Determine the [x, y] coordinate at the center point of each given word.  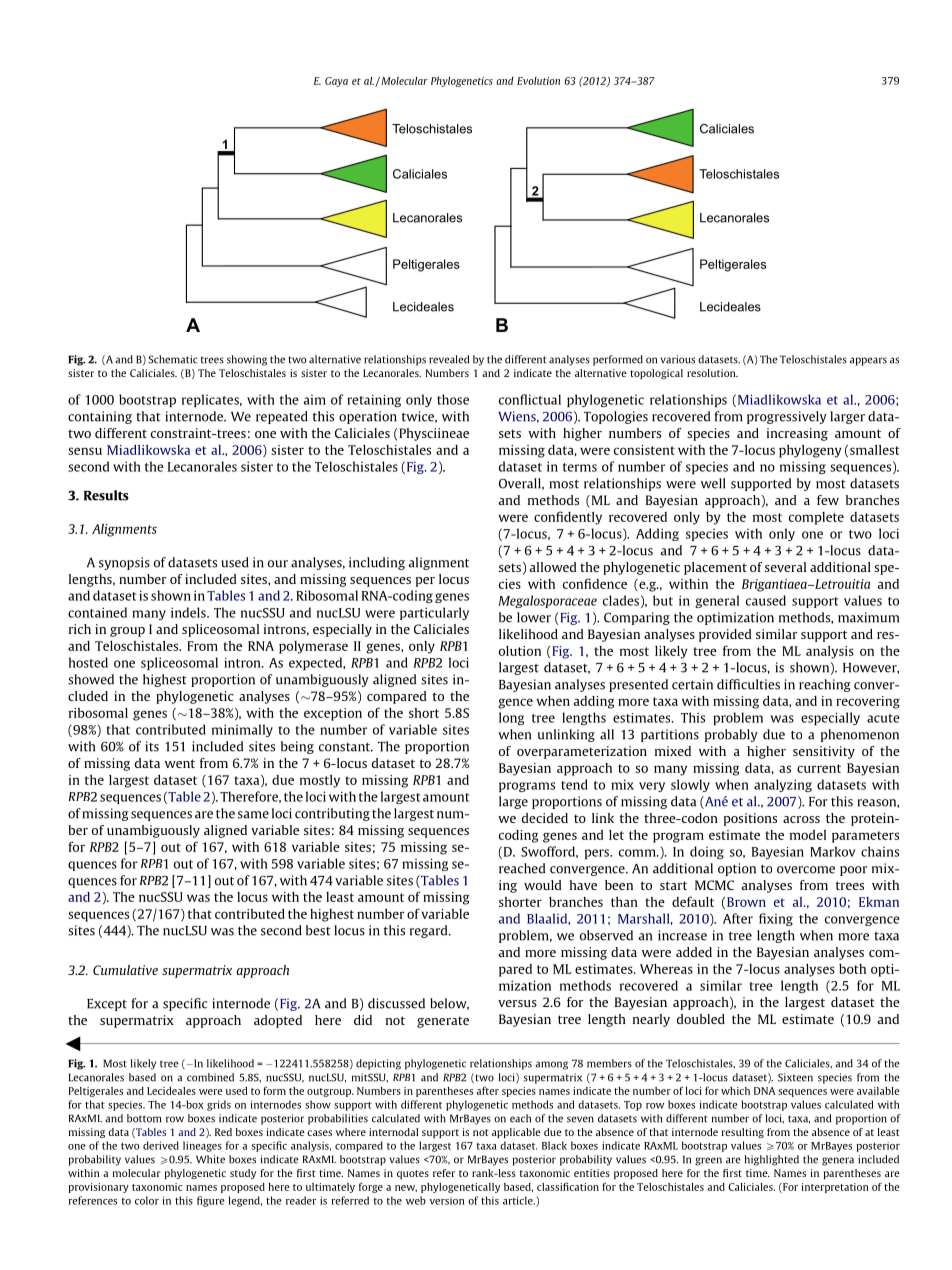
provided [725, 635]
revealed [449, 359]
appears [868, 361]
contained [97, 612]
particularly [434, 613]
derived [161, 1145]
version [447, 1201]
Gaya [336, 82]
